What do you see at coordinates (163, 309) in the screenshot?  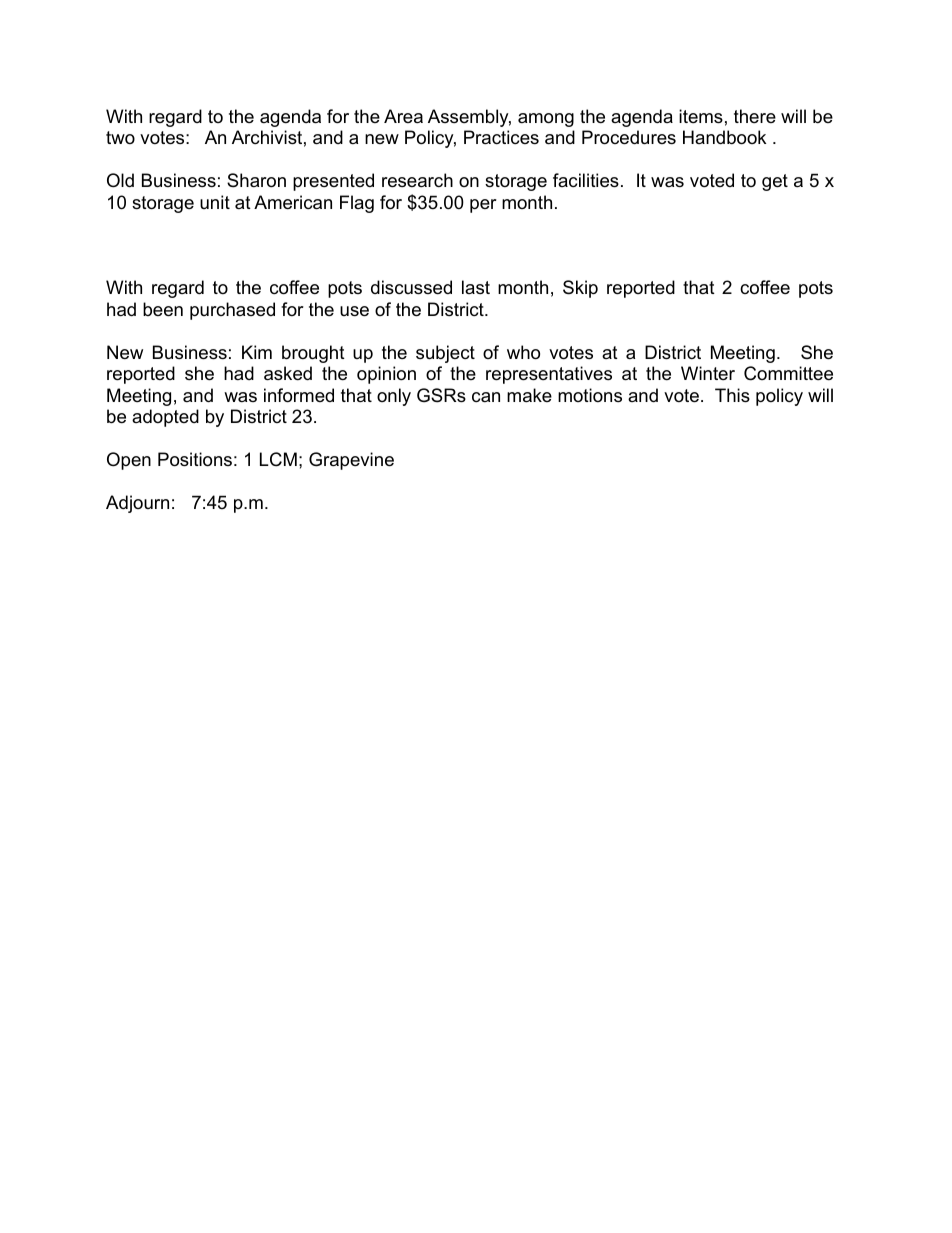 I see `been` at bounding box center [163, 309].
